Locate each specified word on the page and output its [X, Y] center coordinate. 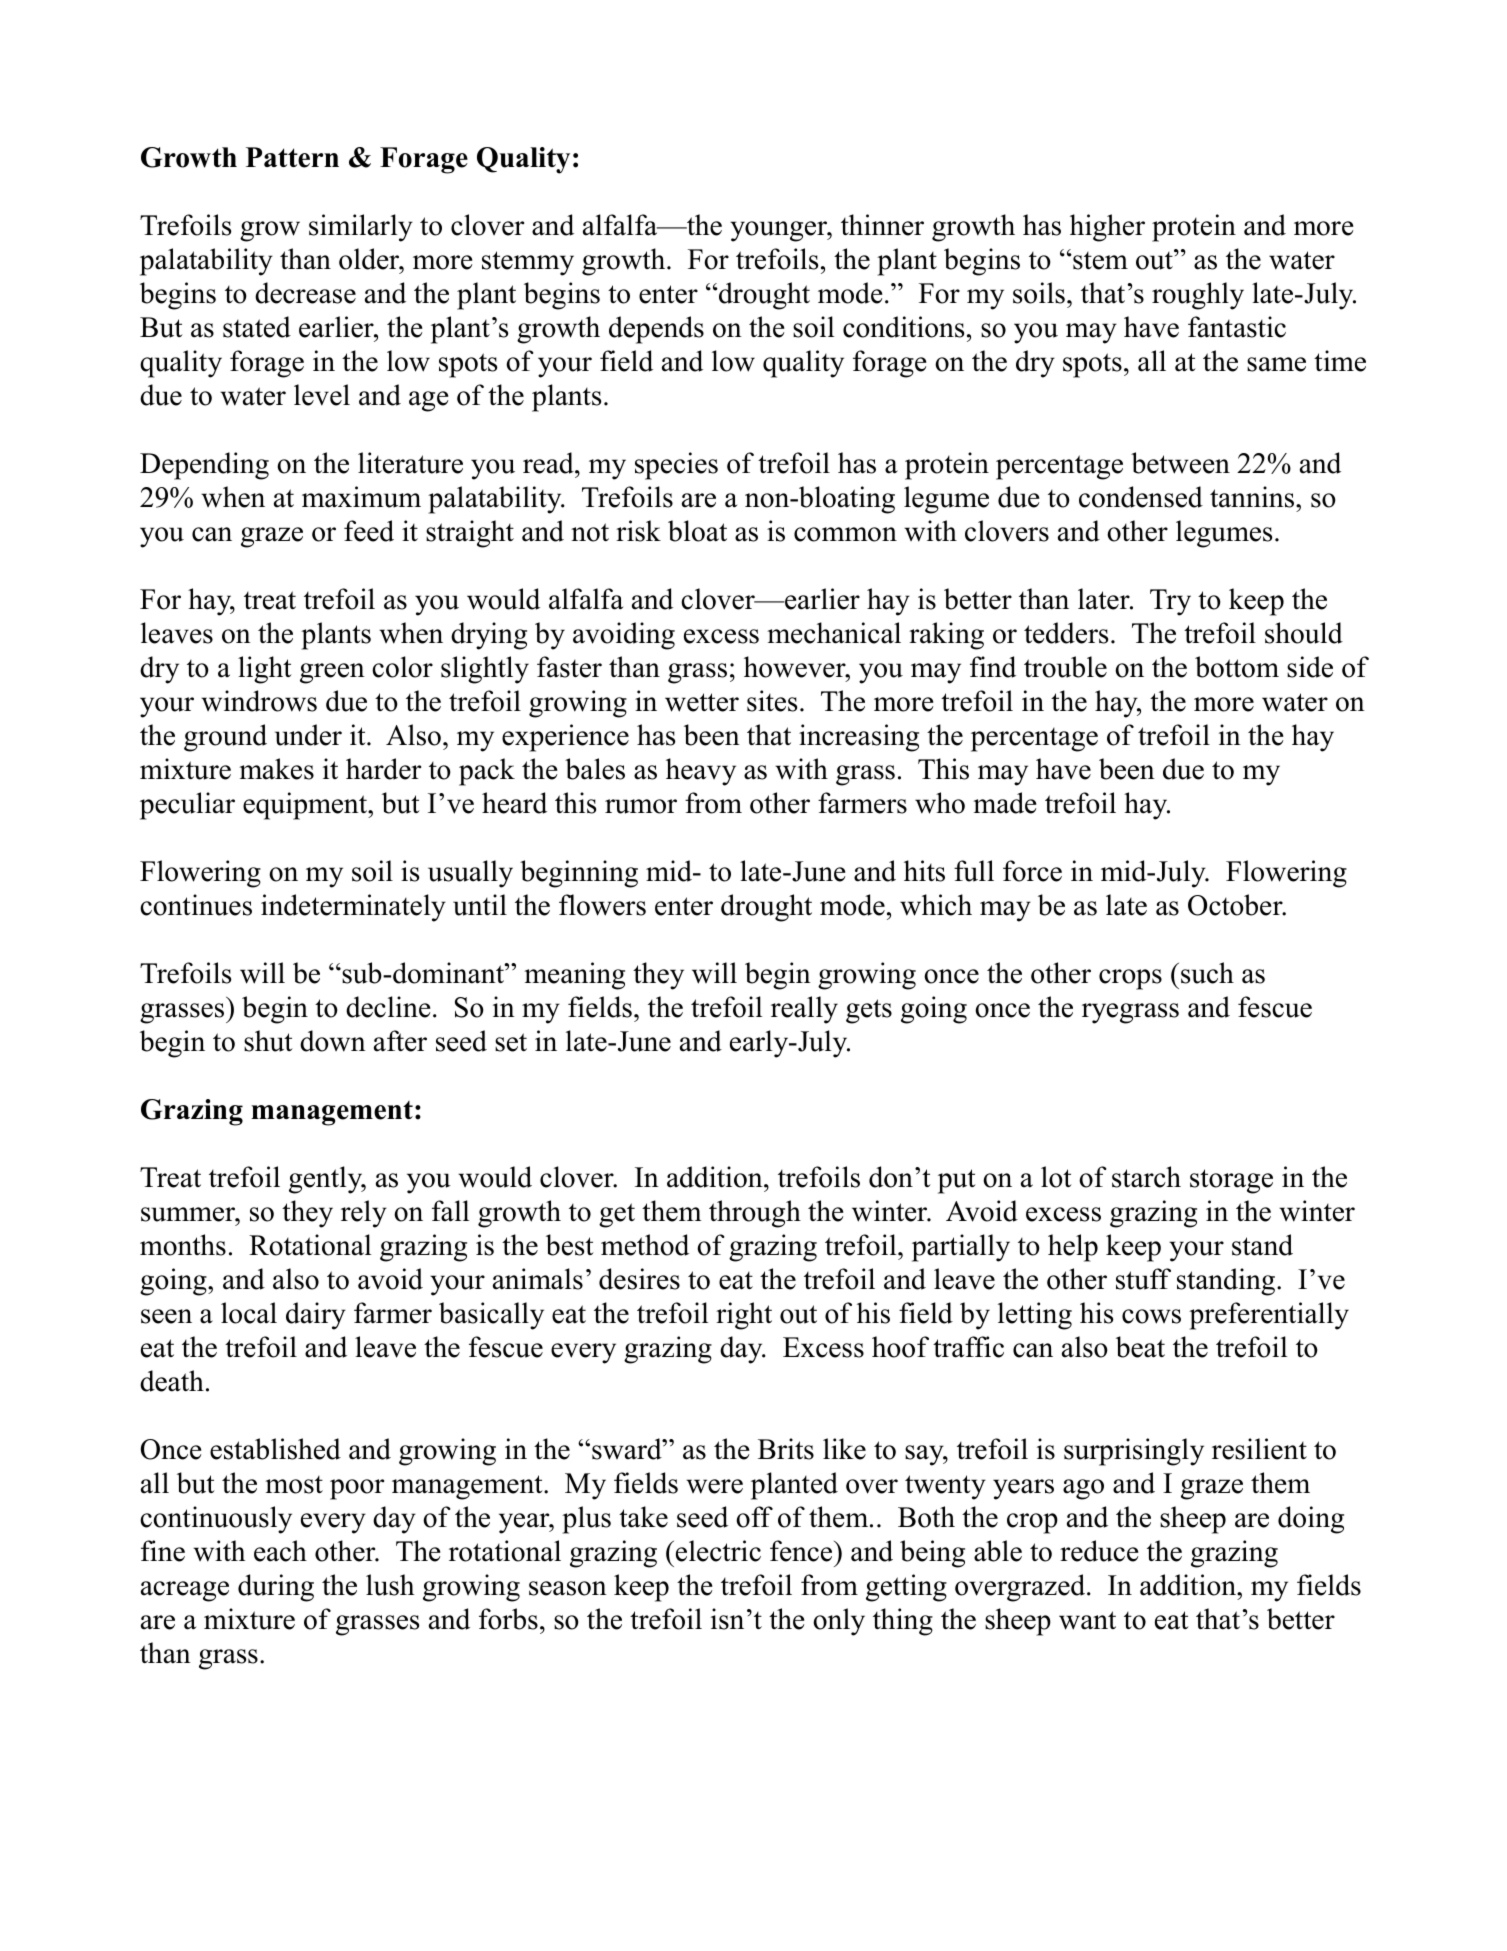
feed [369, 531]
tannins [1253, 497]
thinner [882, 225]
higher [1107, 228]
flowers [602, 905]
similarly [361, 228]
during [276, 1588]
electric [718, 1551]
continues [196, 905]
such [1207, 973]
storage [1231, 1181]
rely [364, 1214]
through [755, 1214]
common [845, 534]
